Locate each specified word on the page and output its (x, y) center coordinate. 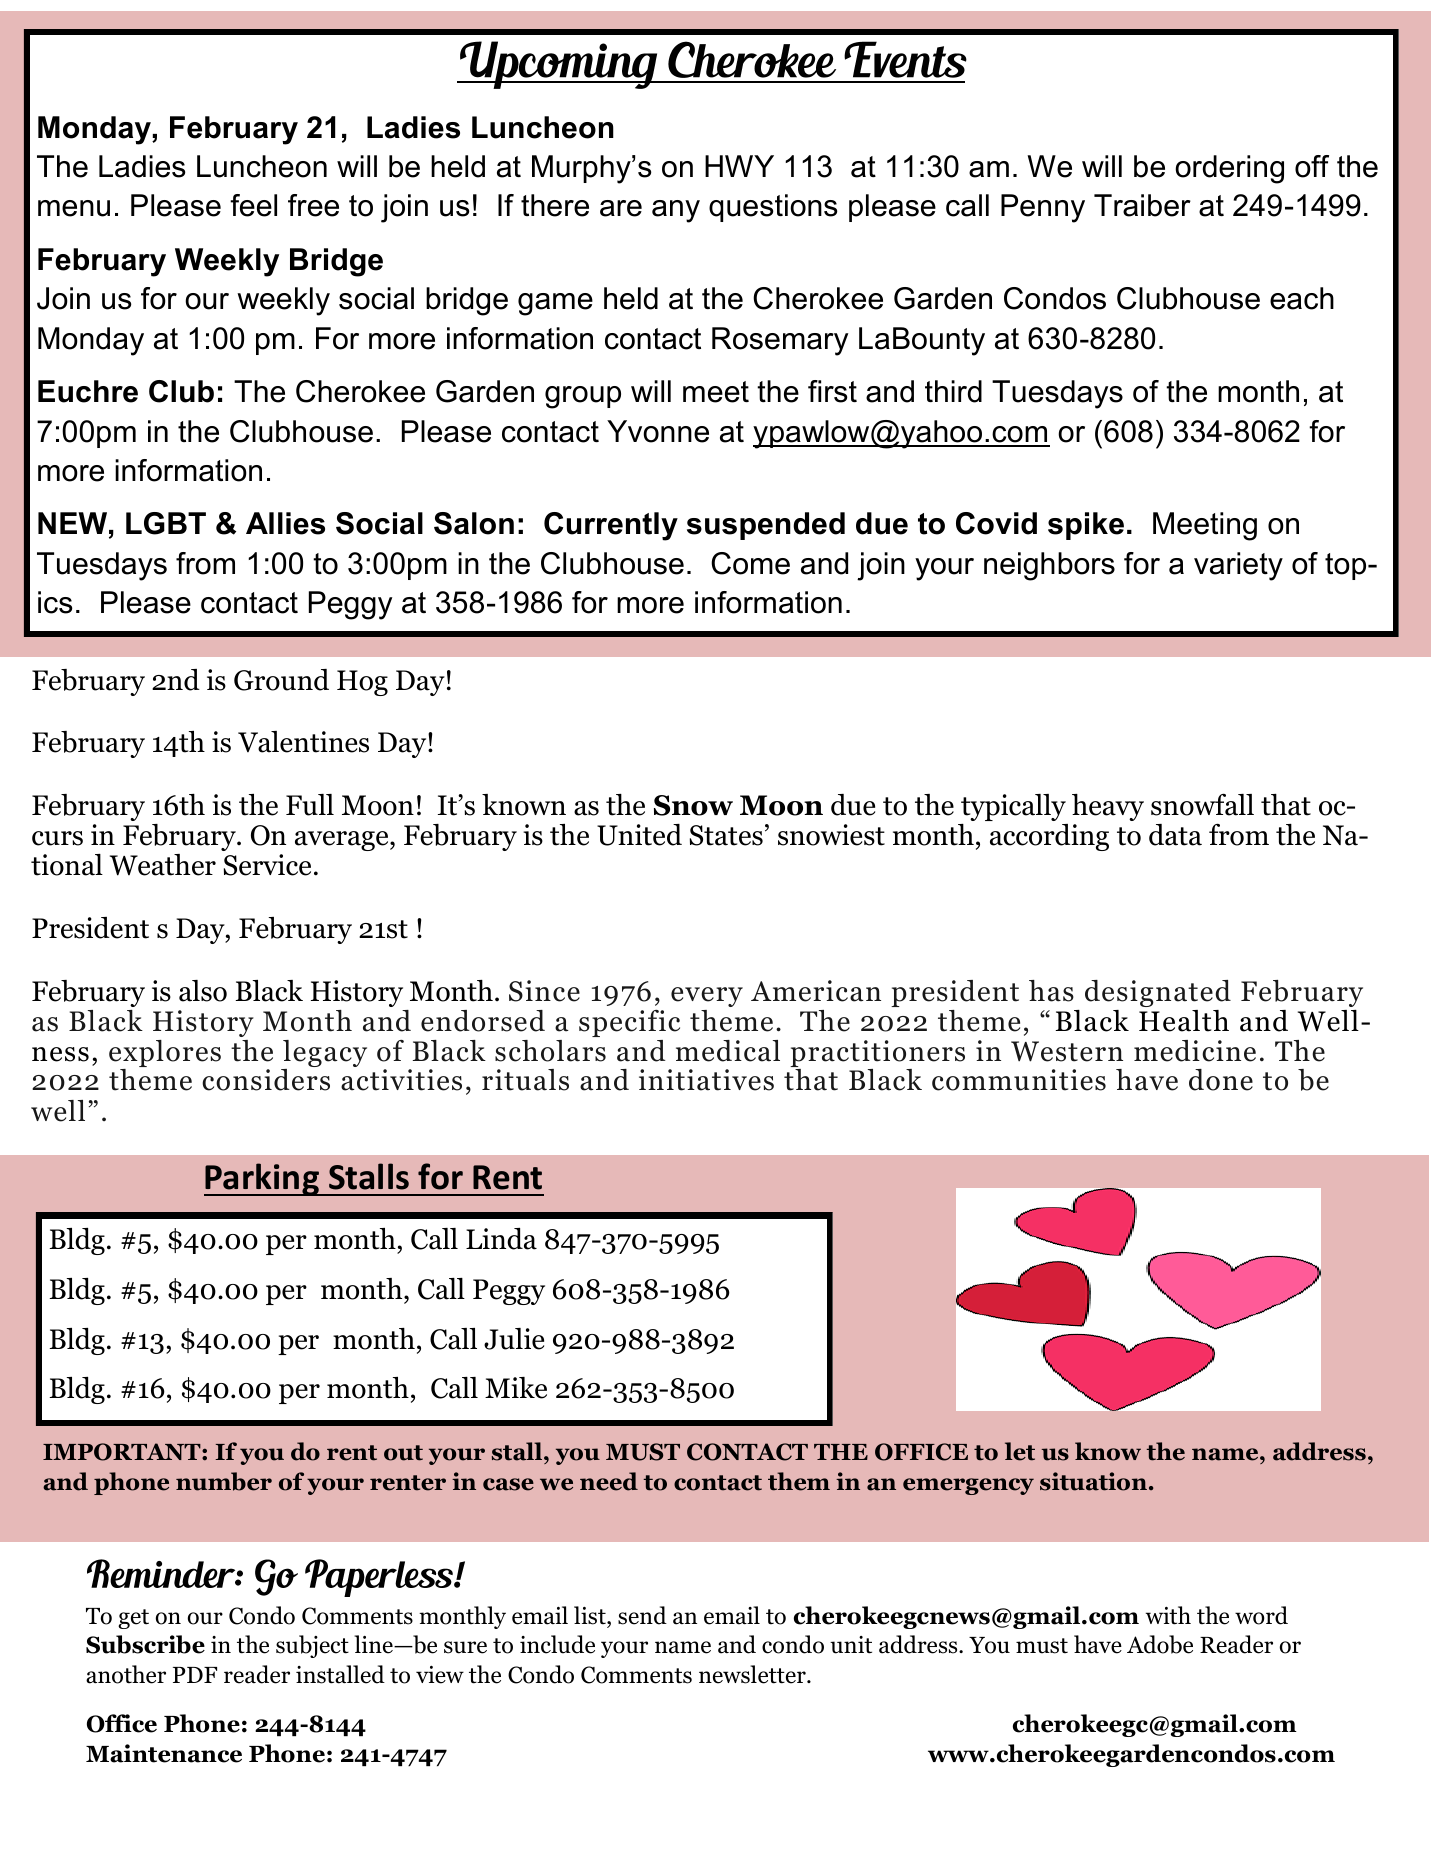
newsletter (753, 1674)
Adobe (1160, 1644)
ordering (1229, 169)
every (707, 997)
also (203, 991)
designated (1158, 993)
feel (253, 205)
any (676, 211)
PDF (195, 1675)
